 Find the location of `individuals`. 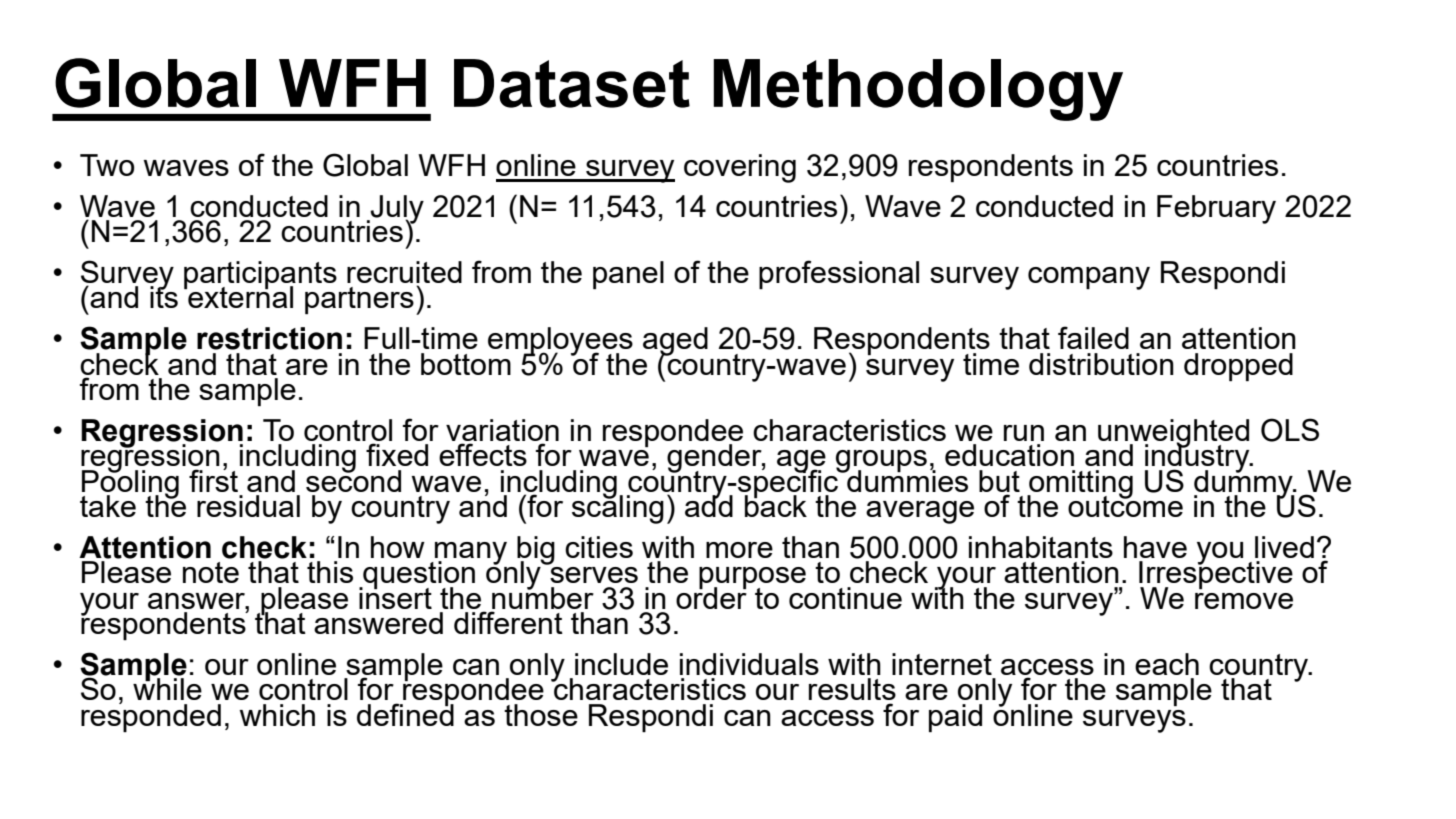

individuals is located at coordinates (749, 664).
